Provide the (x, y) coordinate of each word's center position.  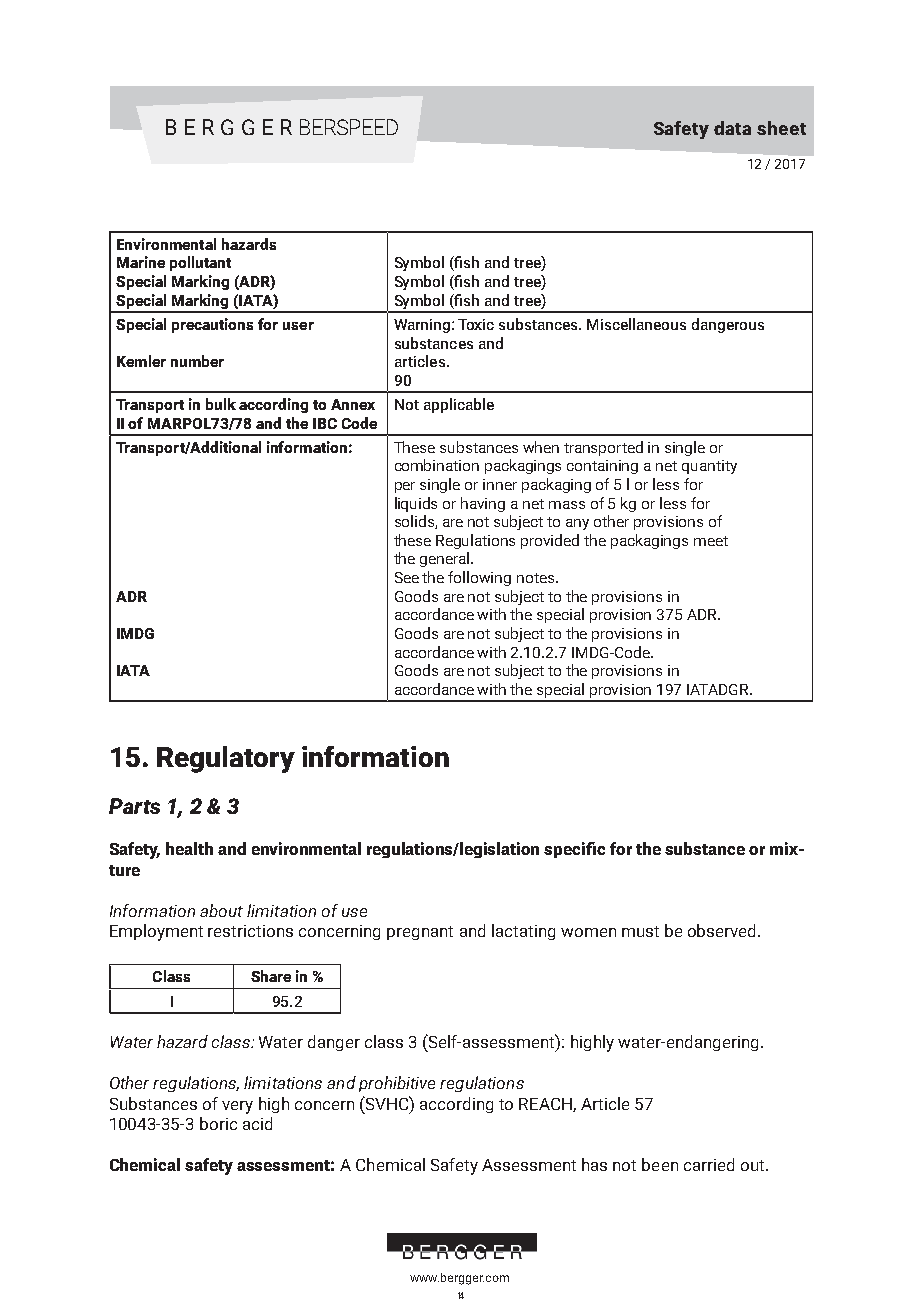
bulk (221, 404)
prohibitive (397, 1084)
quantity (709, 467)
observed (723, 930)
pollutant (200, 263)
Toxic (476, 324)
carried (709, 1164)
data (732, 128)
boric (218, 1123)
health (189, 848)
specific (574, 850)
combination (437, 465)
